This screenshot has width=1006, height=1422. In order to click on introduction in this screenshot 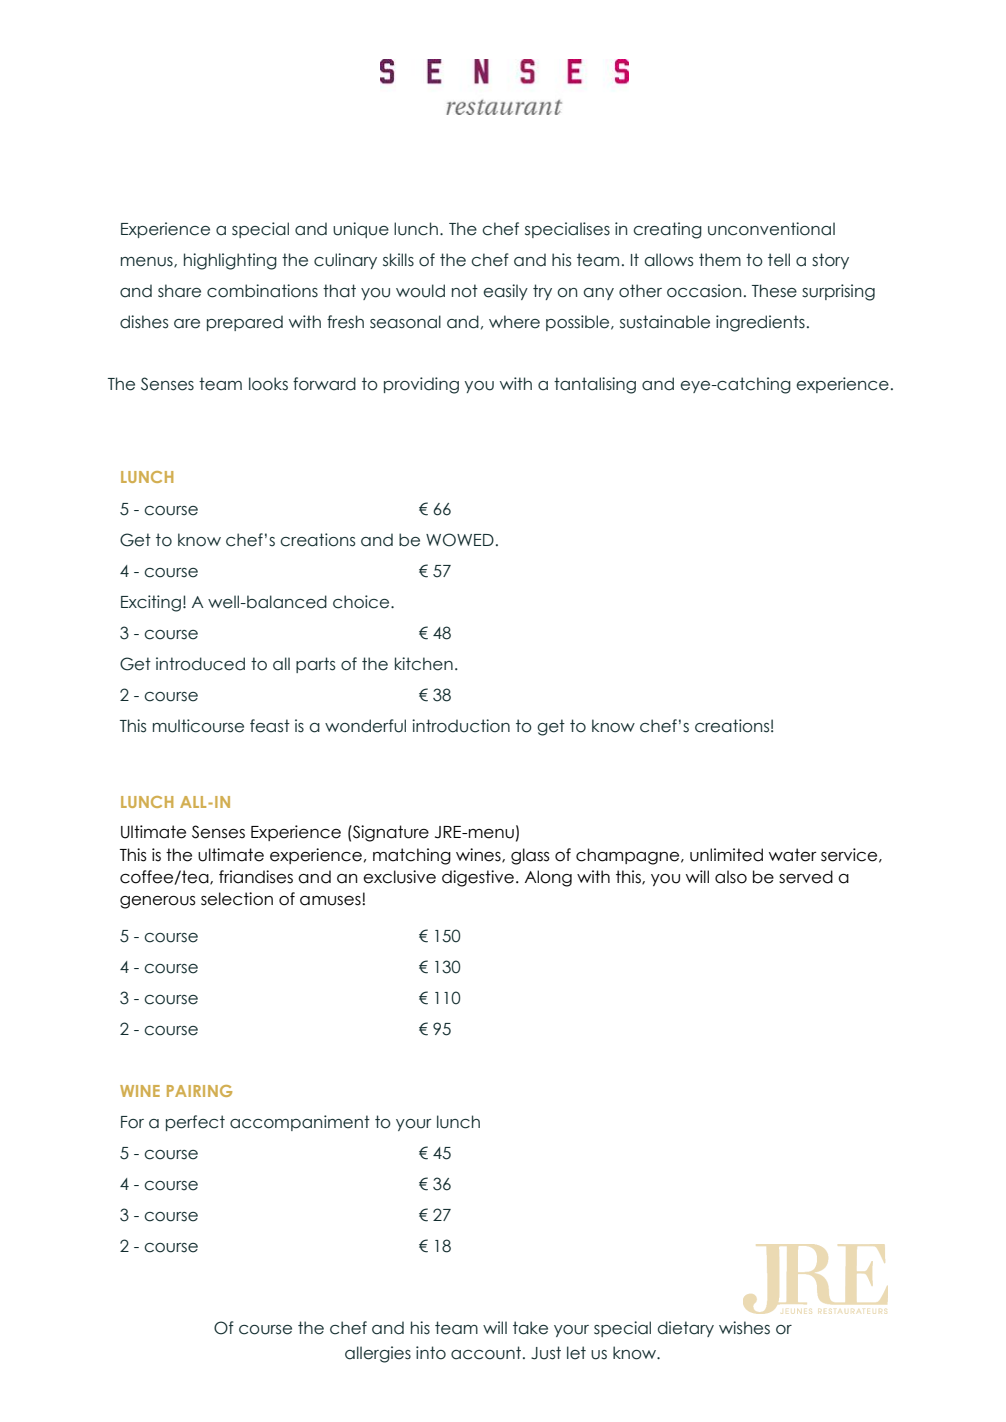, I will do `click(461, 726)`.
